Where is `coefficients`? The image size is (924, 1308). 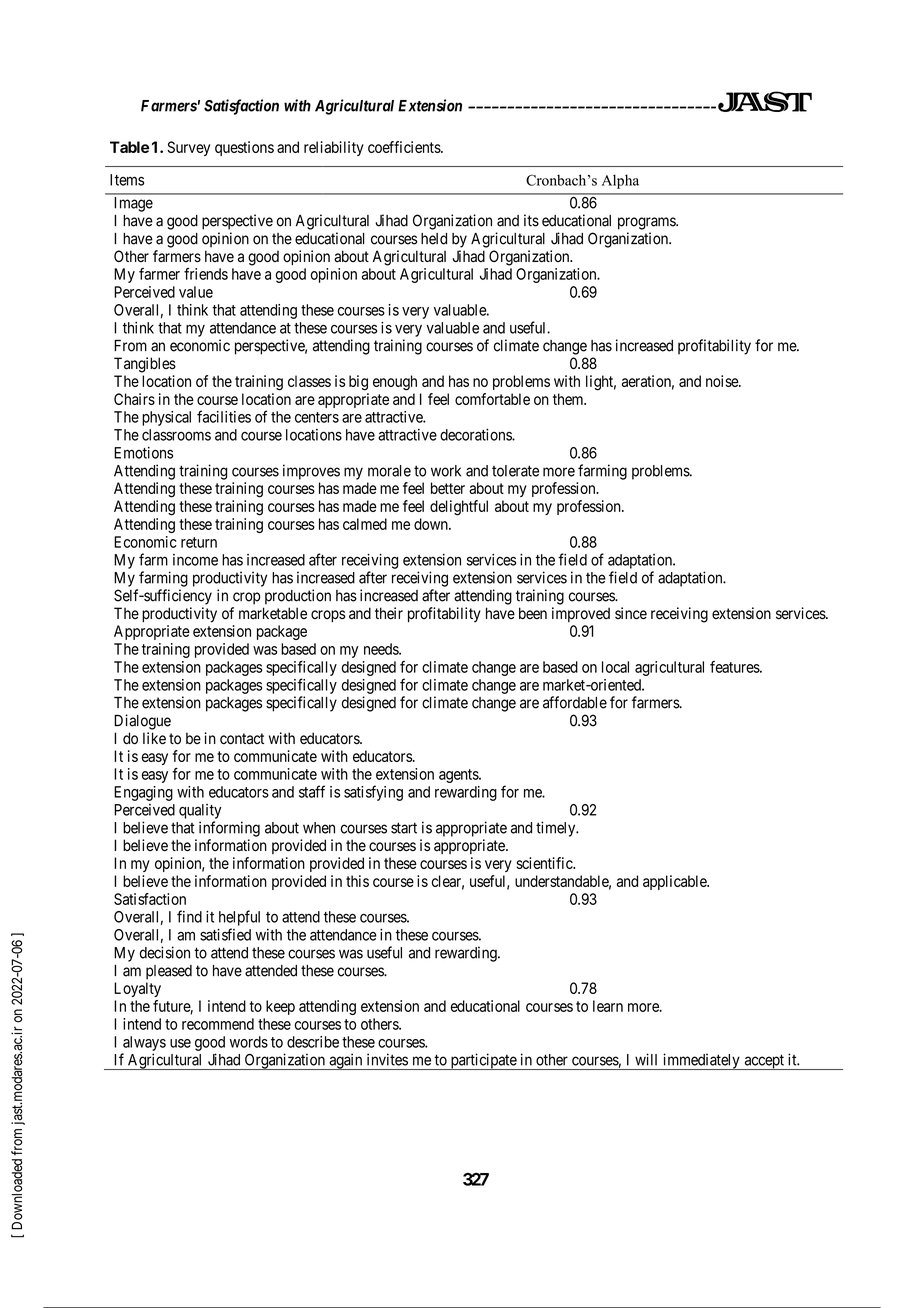
coefficients is located at coordinates (405, 147).
